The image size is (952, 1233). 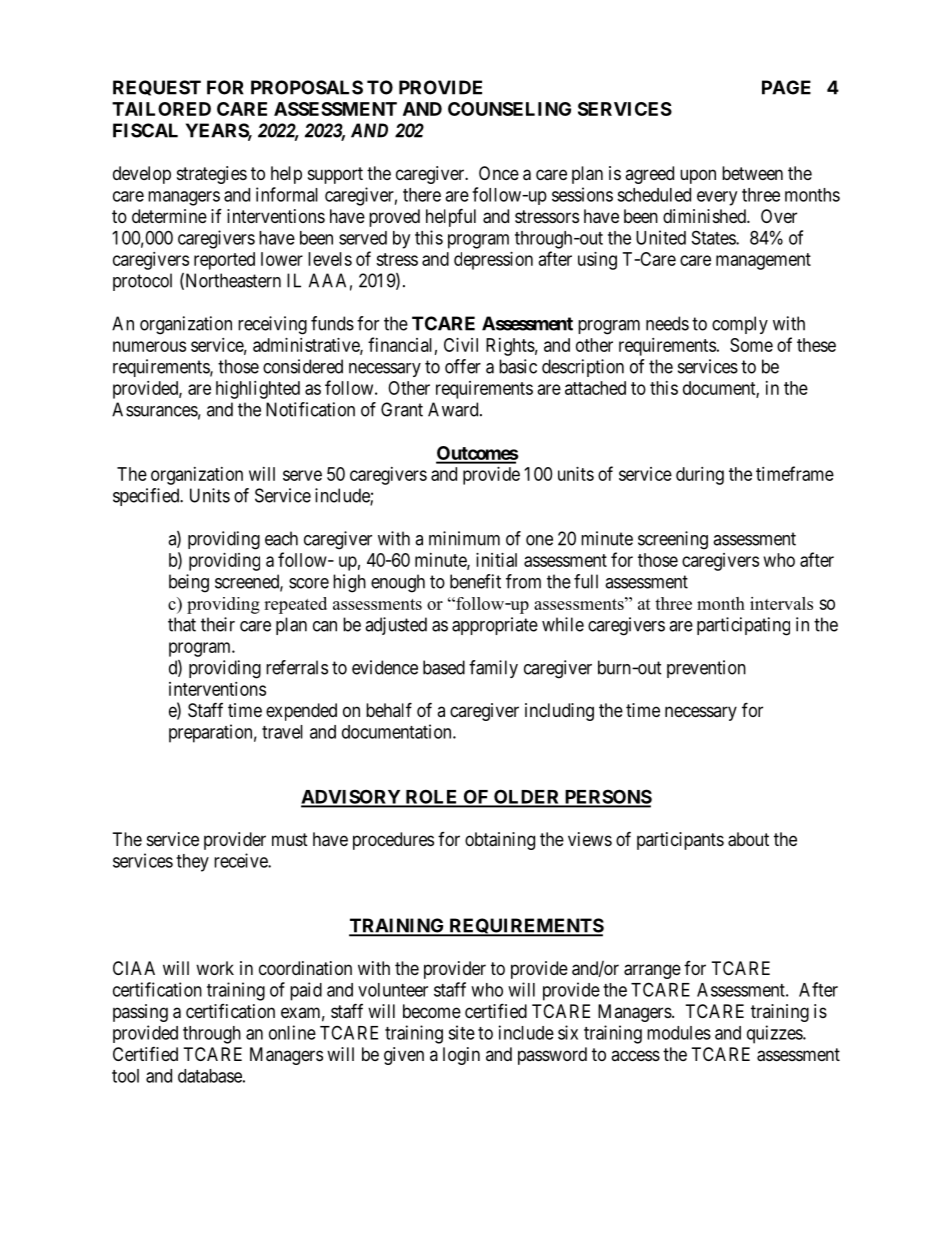 I want to click on intervals, so click(x=781, y=603).
